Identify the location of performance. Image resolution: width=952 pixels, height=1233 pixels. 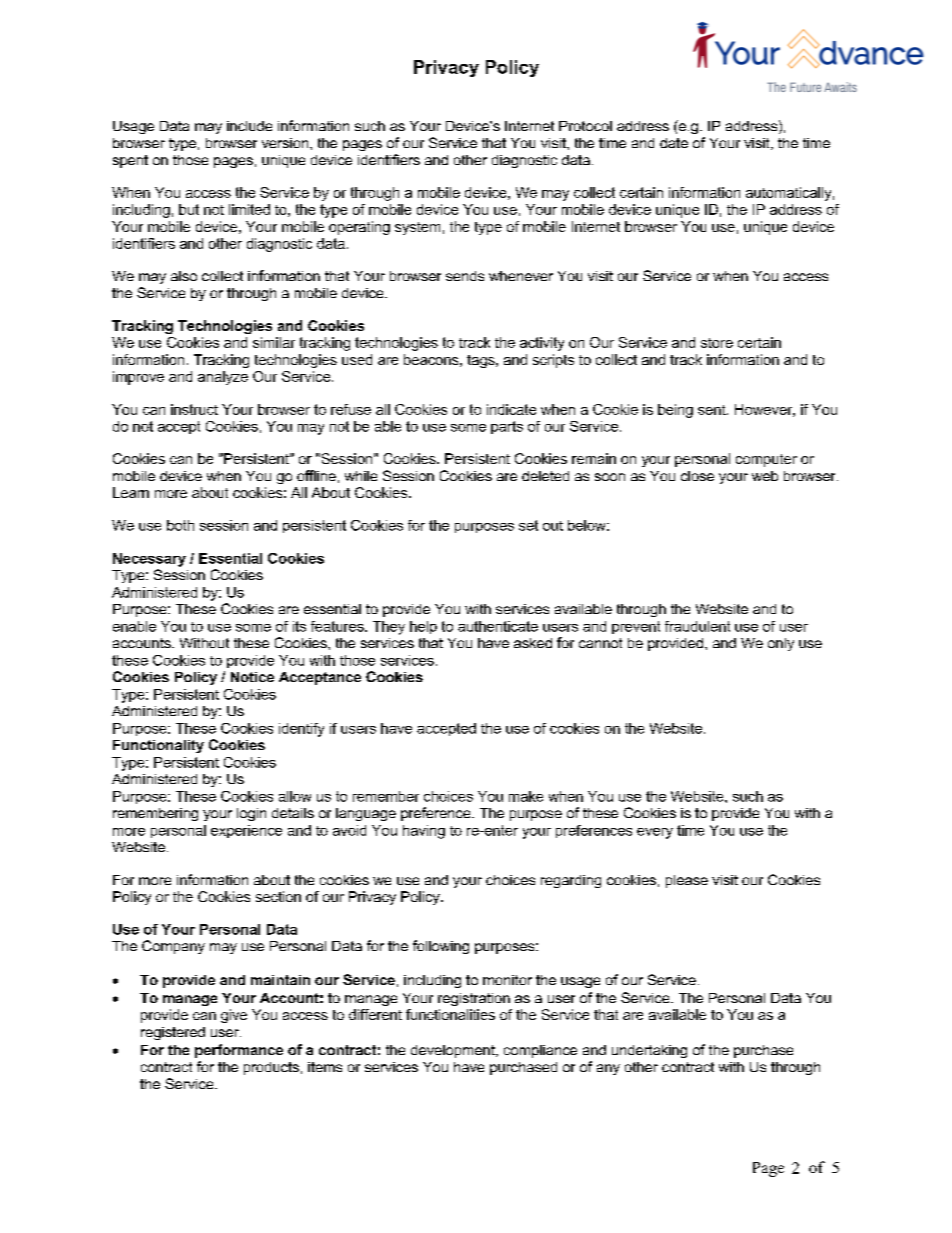
(239, 1051).
